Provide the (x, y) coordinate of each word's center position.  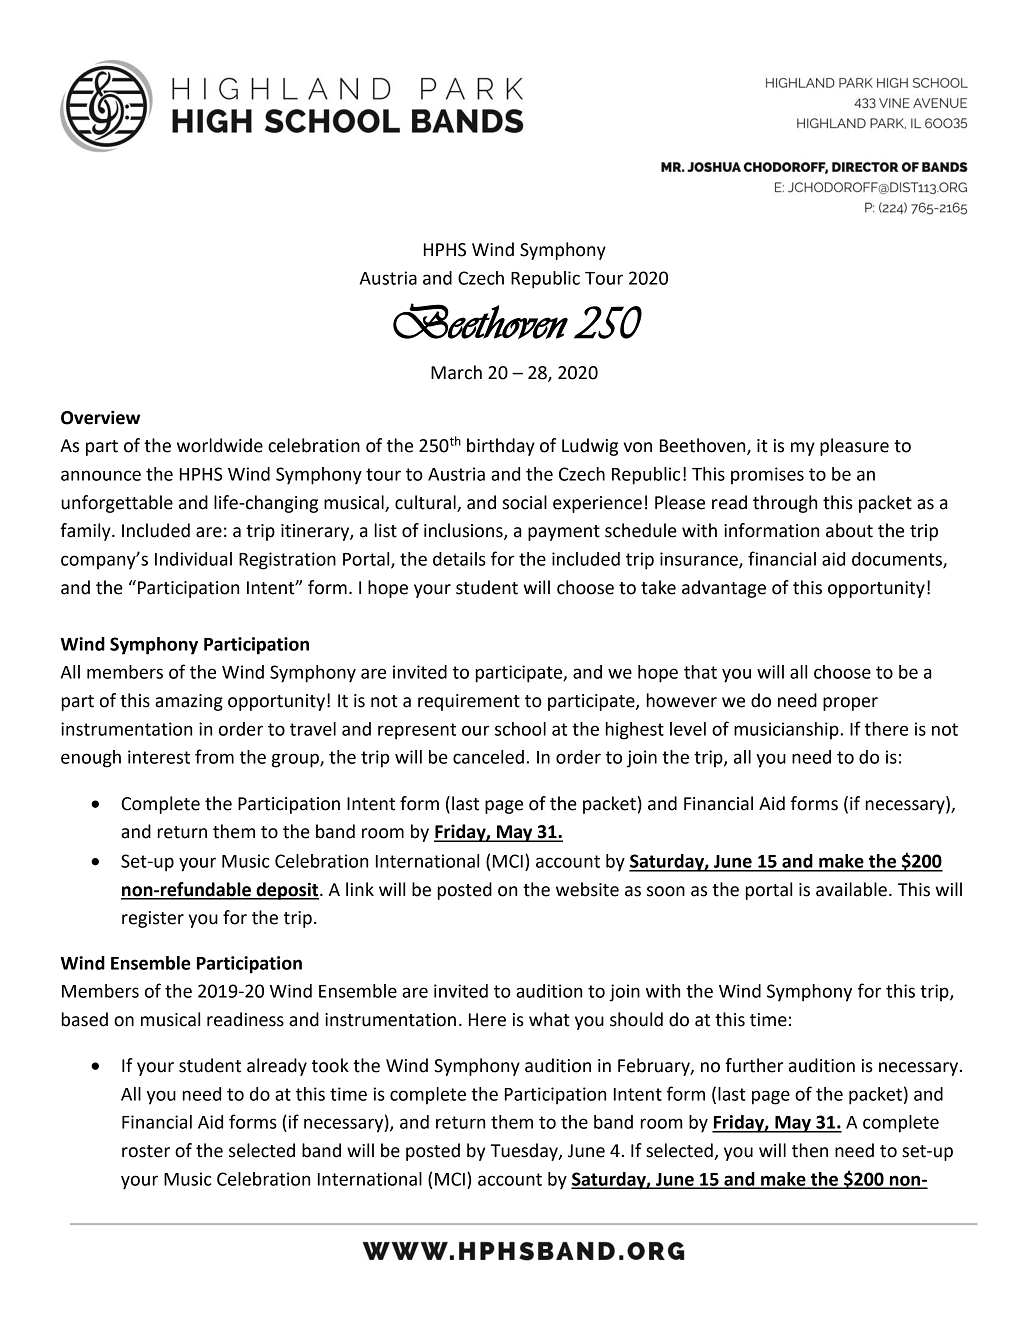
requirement (469, 702)
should (636, 1019)
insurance (700, 560)
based (85, 1019)
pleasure (854, 447)
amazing (189, 702)
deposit (287, 891)
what (549, 1019)
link (360, 889)
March (456, 372)
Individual (193, 559)
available (851, 889)
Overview (100, 417)
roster (146, 1151)
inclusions (464, 531)
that (700, 672)
